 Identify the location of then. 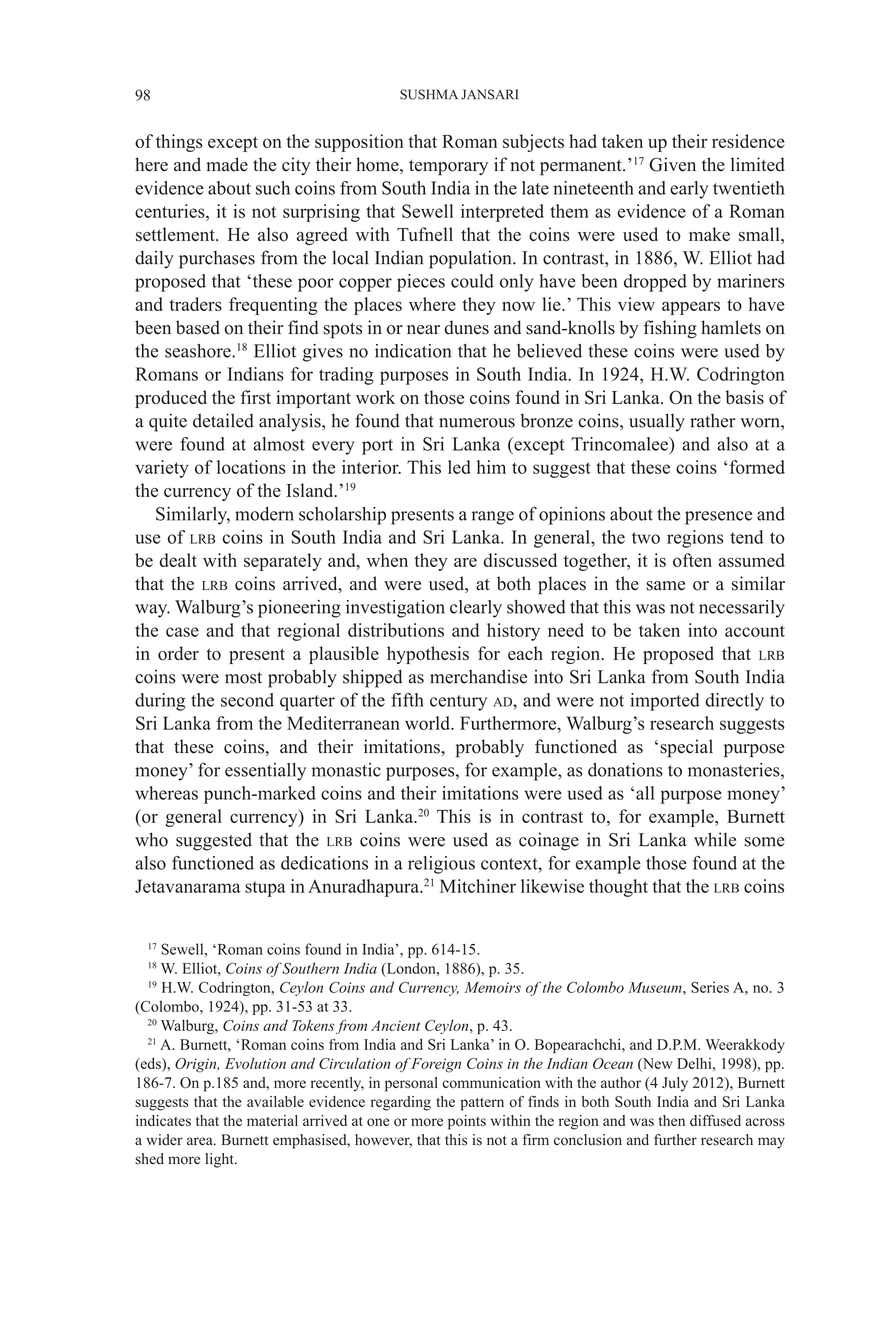
(672, 1120).
